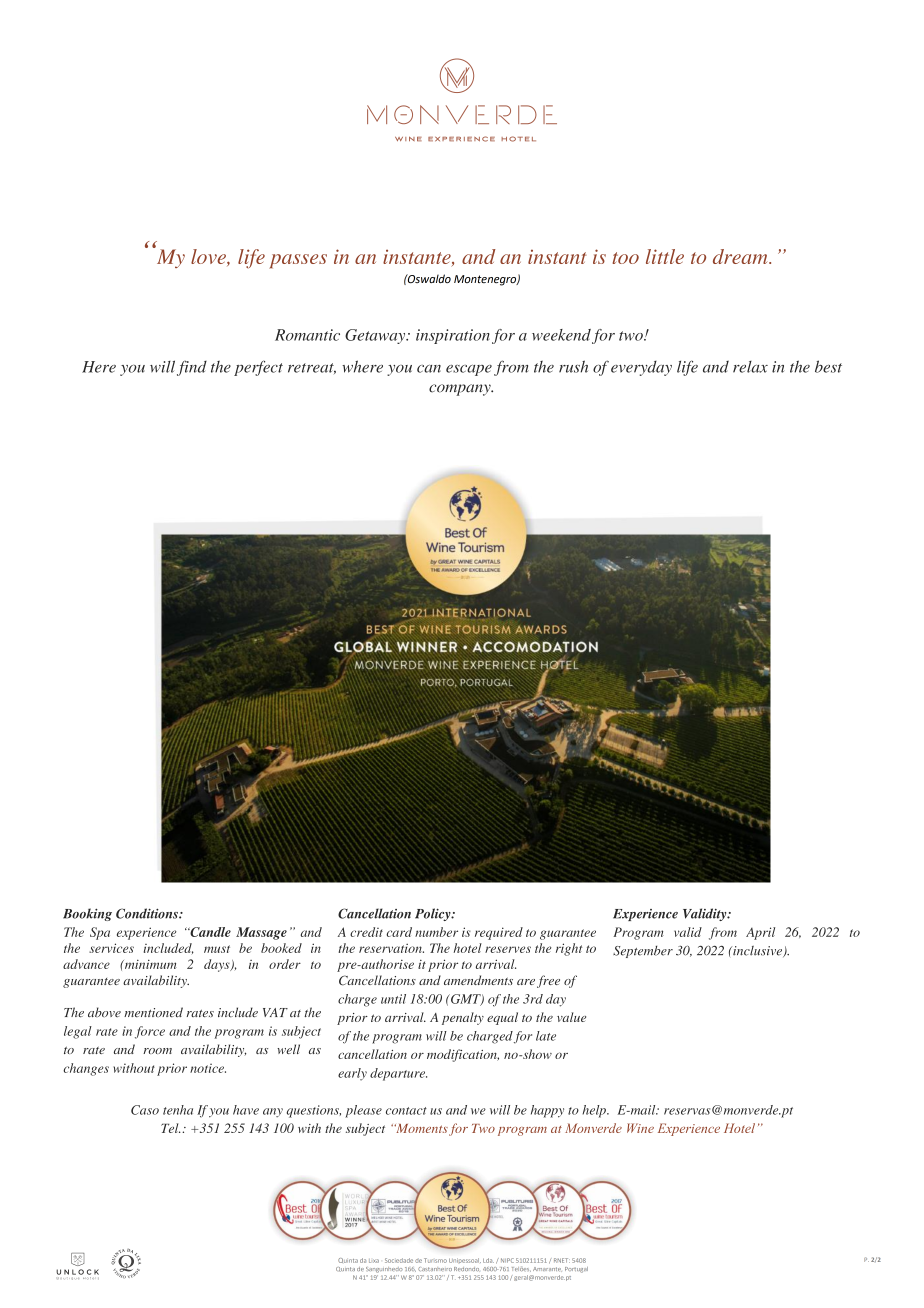 The height and width of the screenshot is (1308, 924). I want to click on company, so click(461, 390).
